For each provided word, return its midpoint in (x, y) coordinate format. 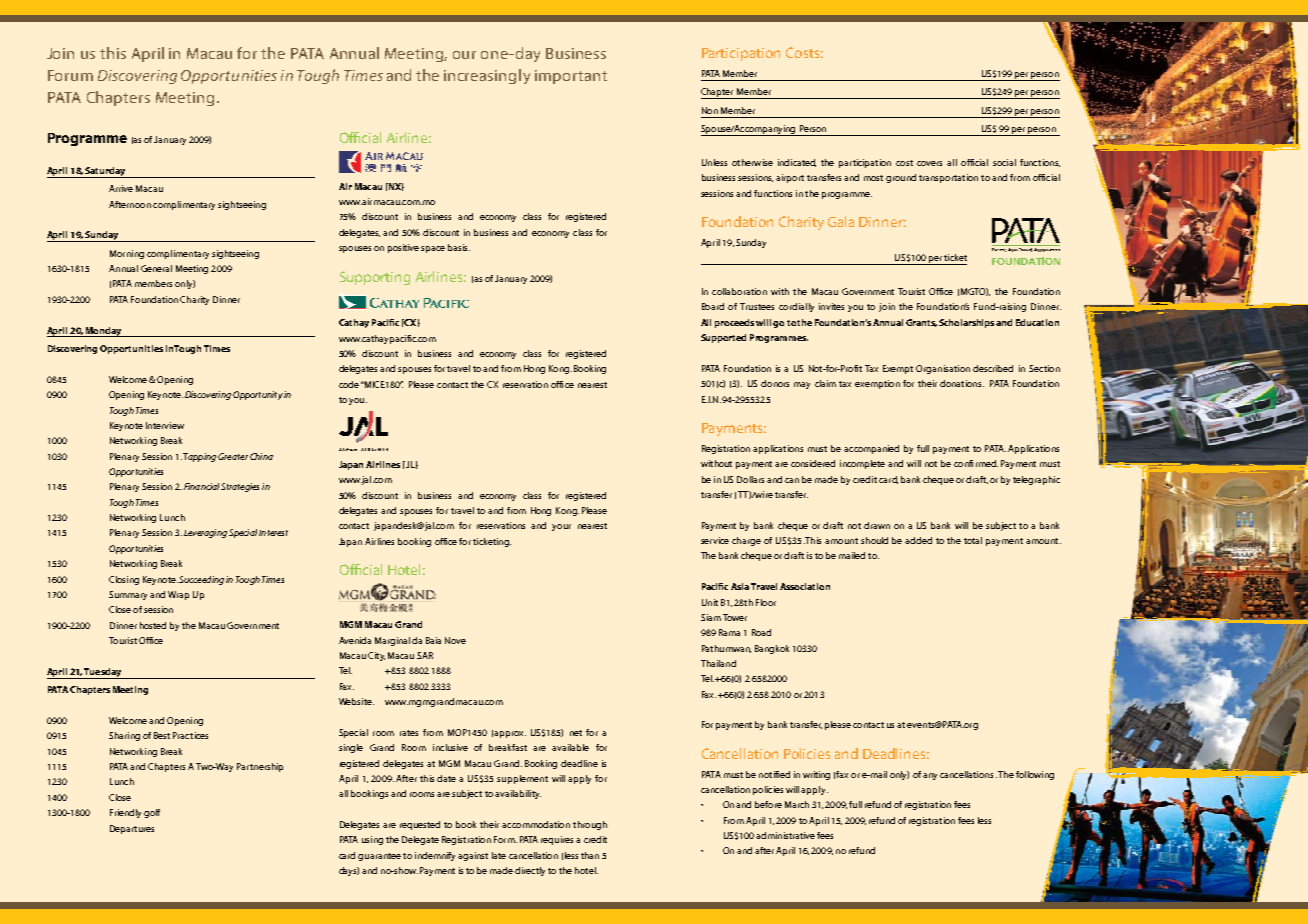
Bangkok (772, 649)
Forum (70, 75)
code (349, 384)
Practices (190, 735)
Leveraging (205, 533)
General (156, 268)
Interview (165, 425)
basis (459, 247)
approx (510, 734)
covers (929, 163)
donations (962, 383)
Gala (841, 221)
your (561, 527)
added (918, 540)
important (571, 77)
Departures (132, 829)
